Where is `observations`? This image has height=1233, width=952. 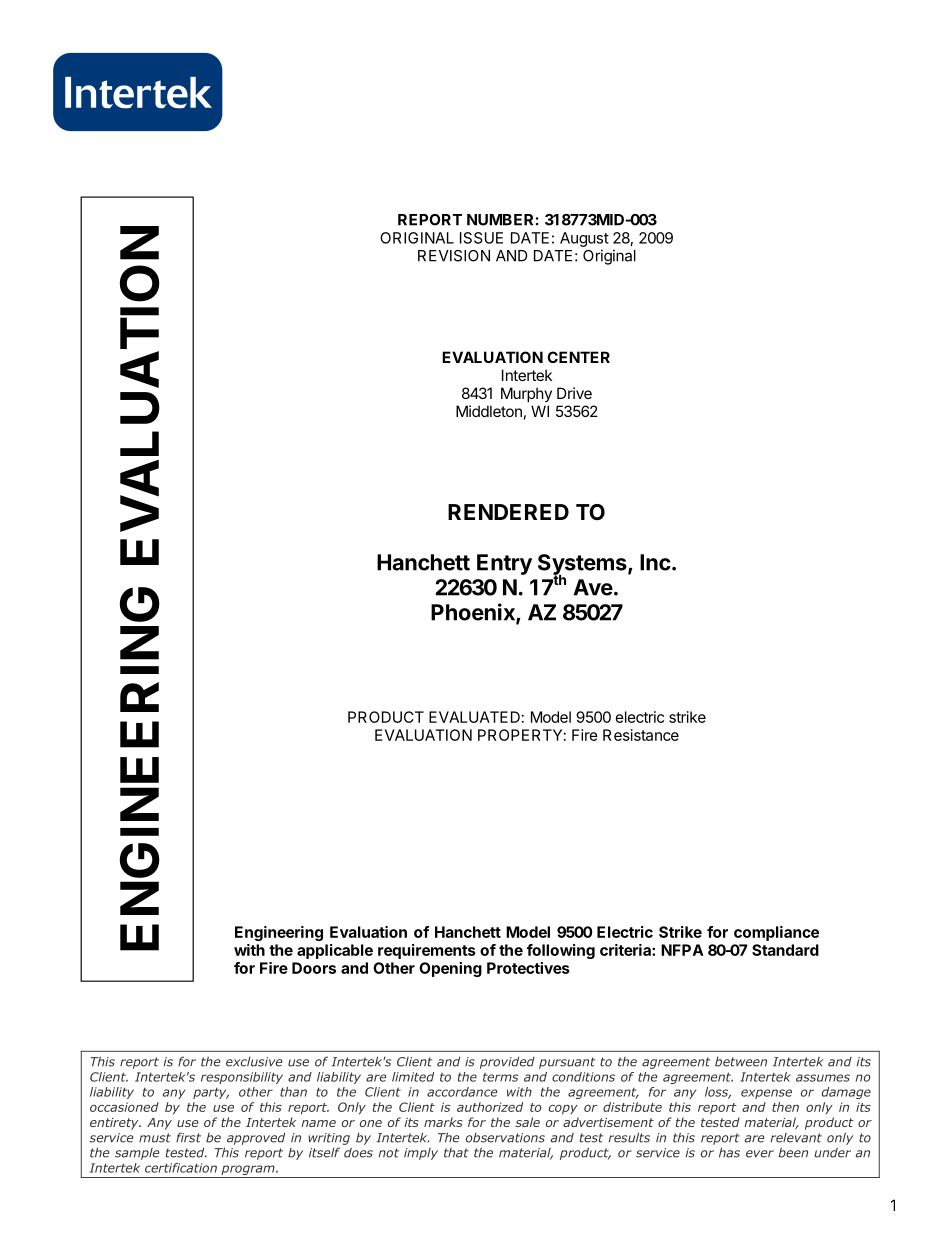
observations is located at coordinates (505, 1138).
